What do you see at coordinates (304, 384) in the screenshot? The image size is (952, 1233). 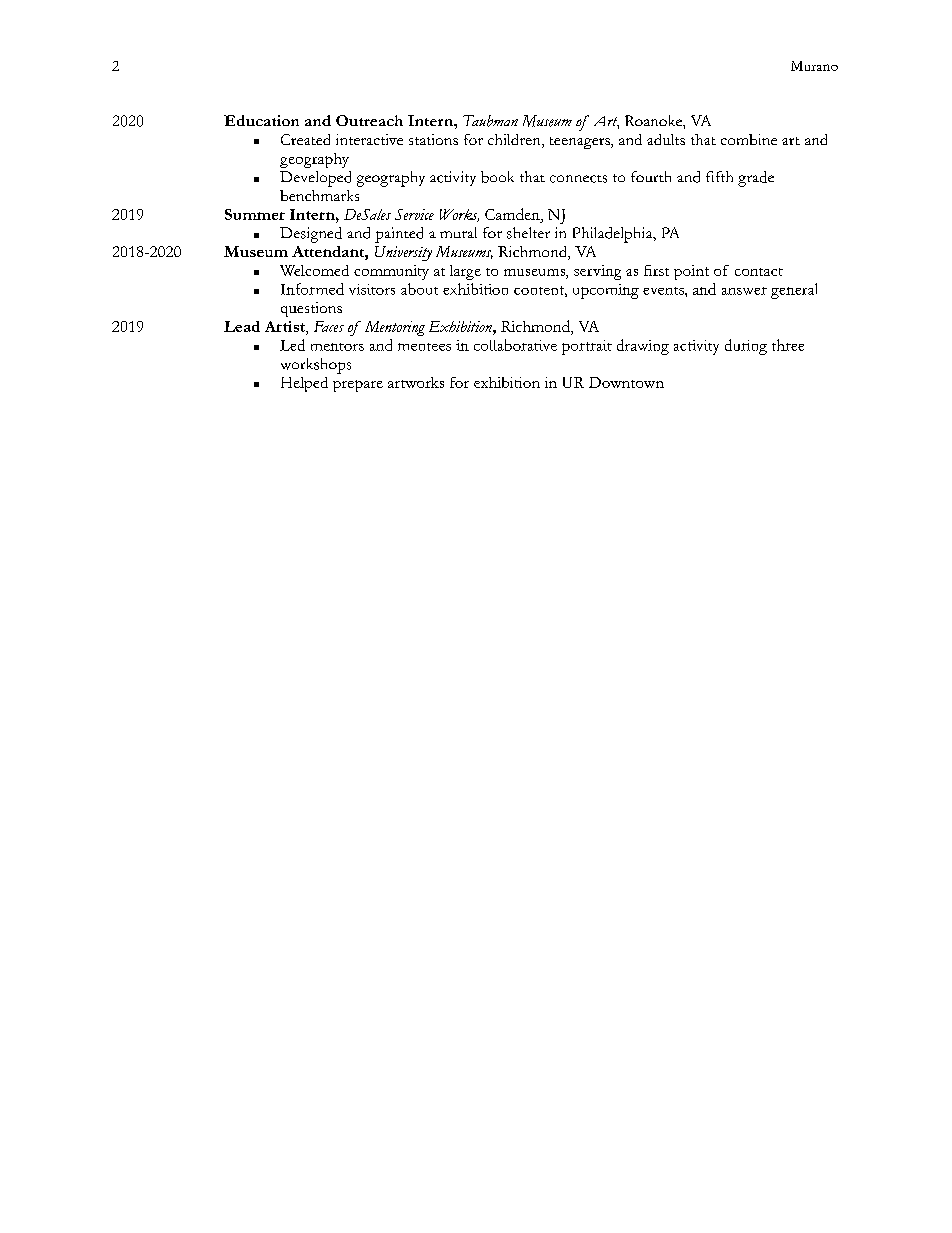 I see `Helped` at bounding box center [304, 384].
